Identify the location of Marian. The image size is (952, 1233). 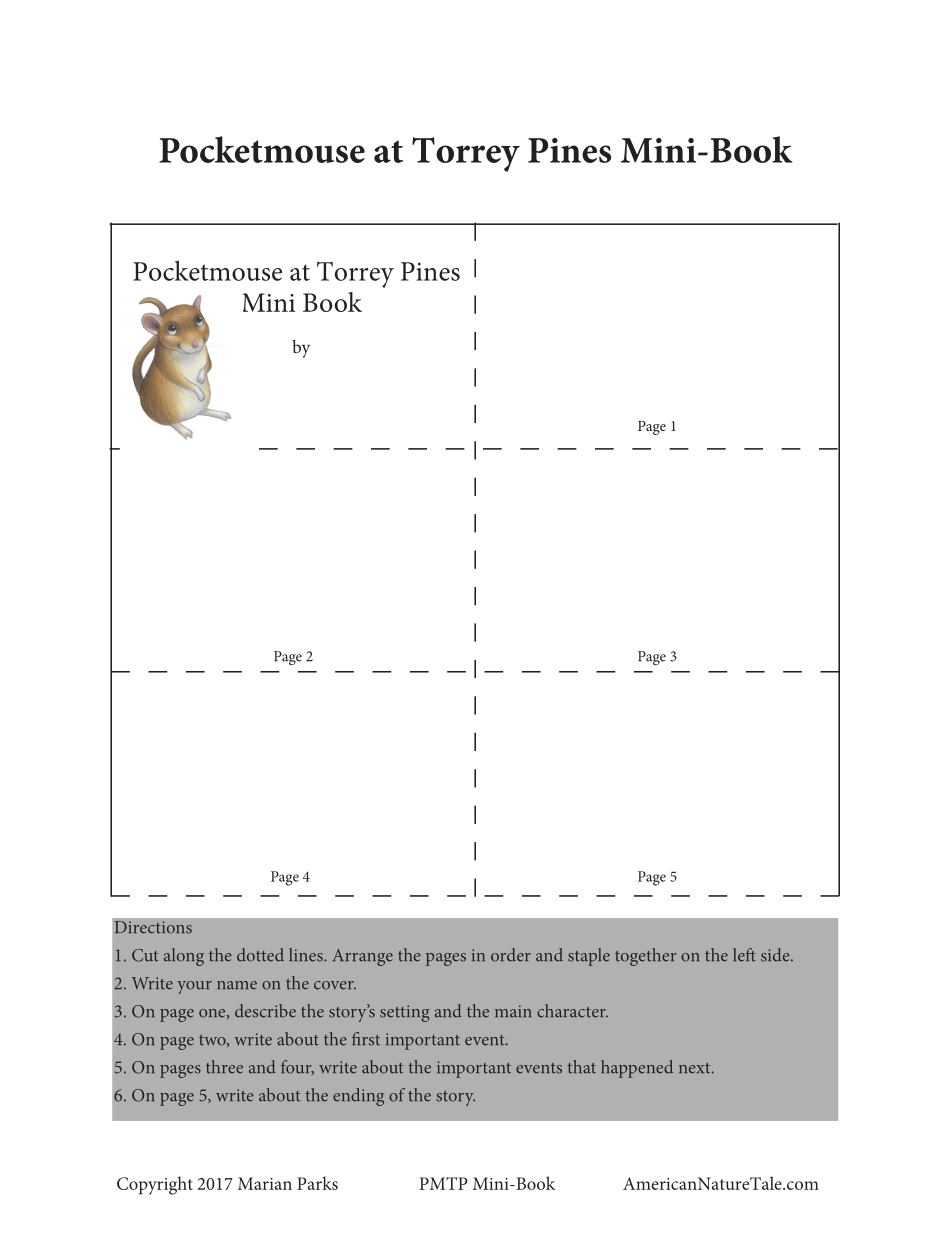
(265, 1183).
